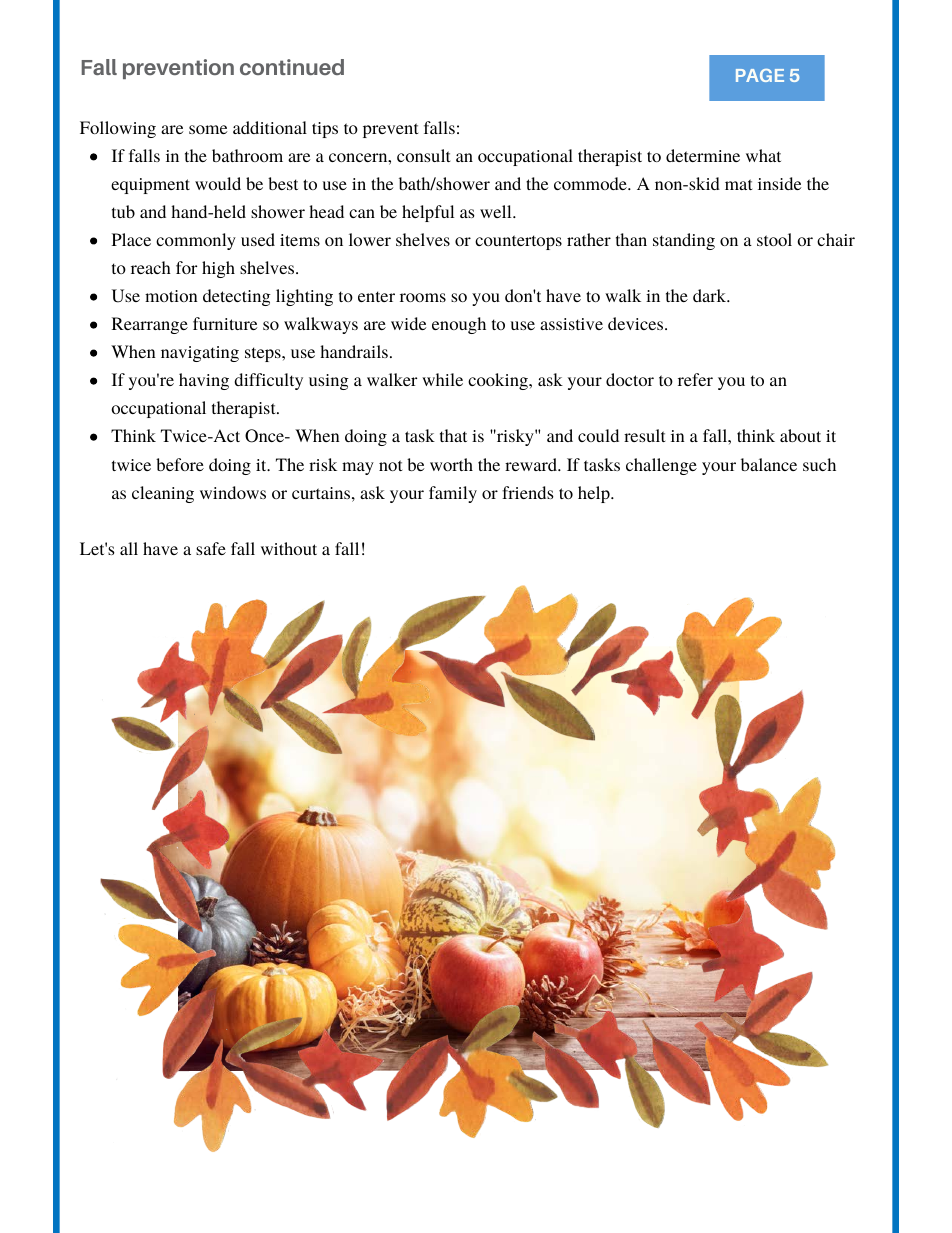 The width and height of the image is (952, 1233). Describe the element at coordinates (325, 130) in the image. I see `tips` at that location.
